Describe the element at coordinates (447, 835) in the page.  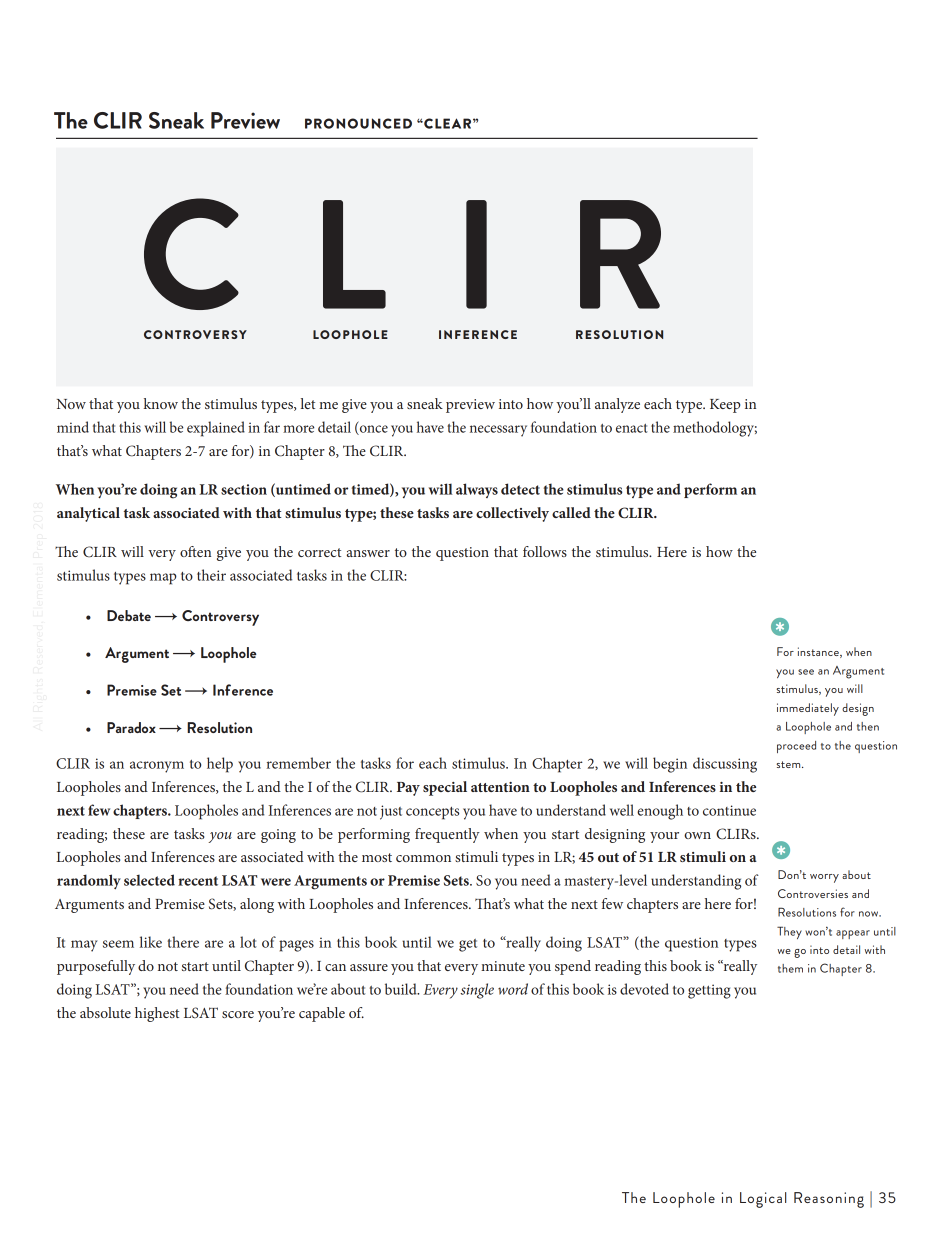
I see `frequently` at that location.
